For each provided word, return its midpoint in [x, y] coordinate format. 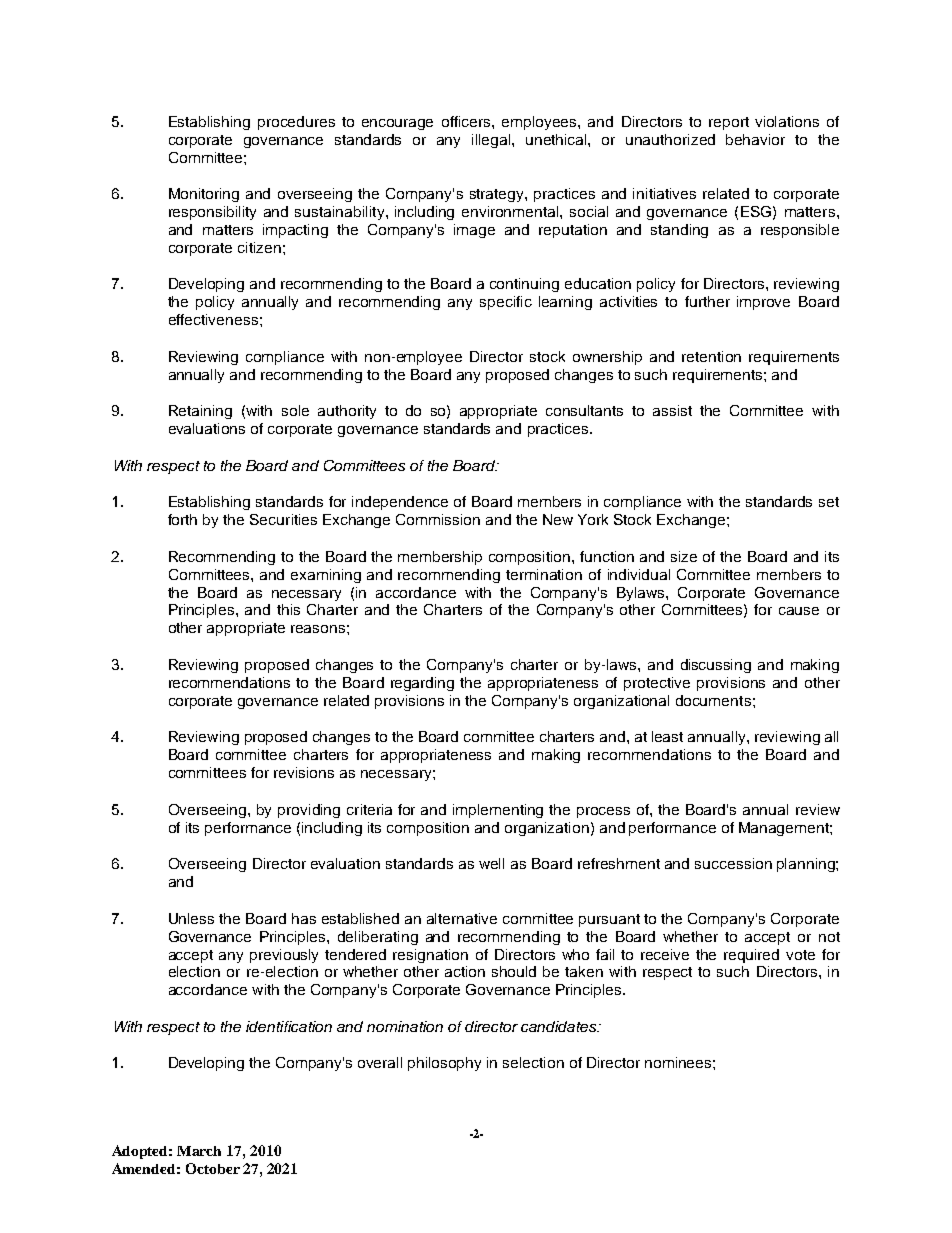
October [213, 1168]
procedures [296, 123]
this [288, 609]
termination [544, 574]
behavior [755, 139]
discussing [716, 666]
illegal [492, 141]
